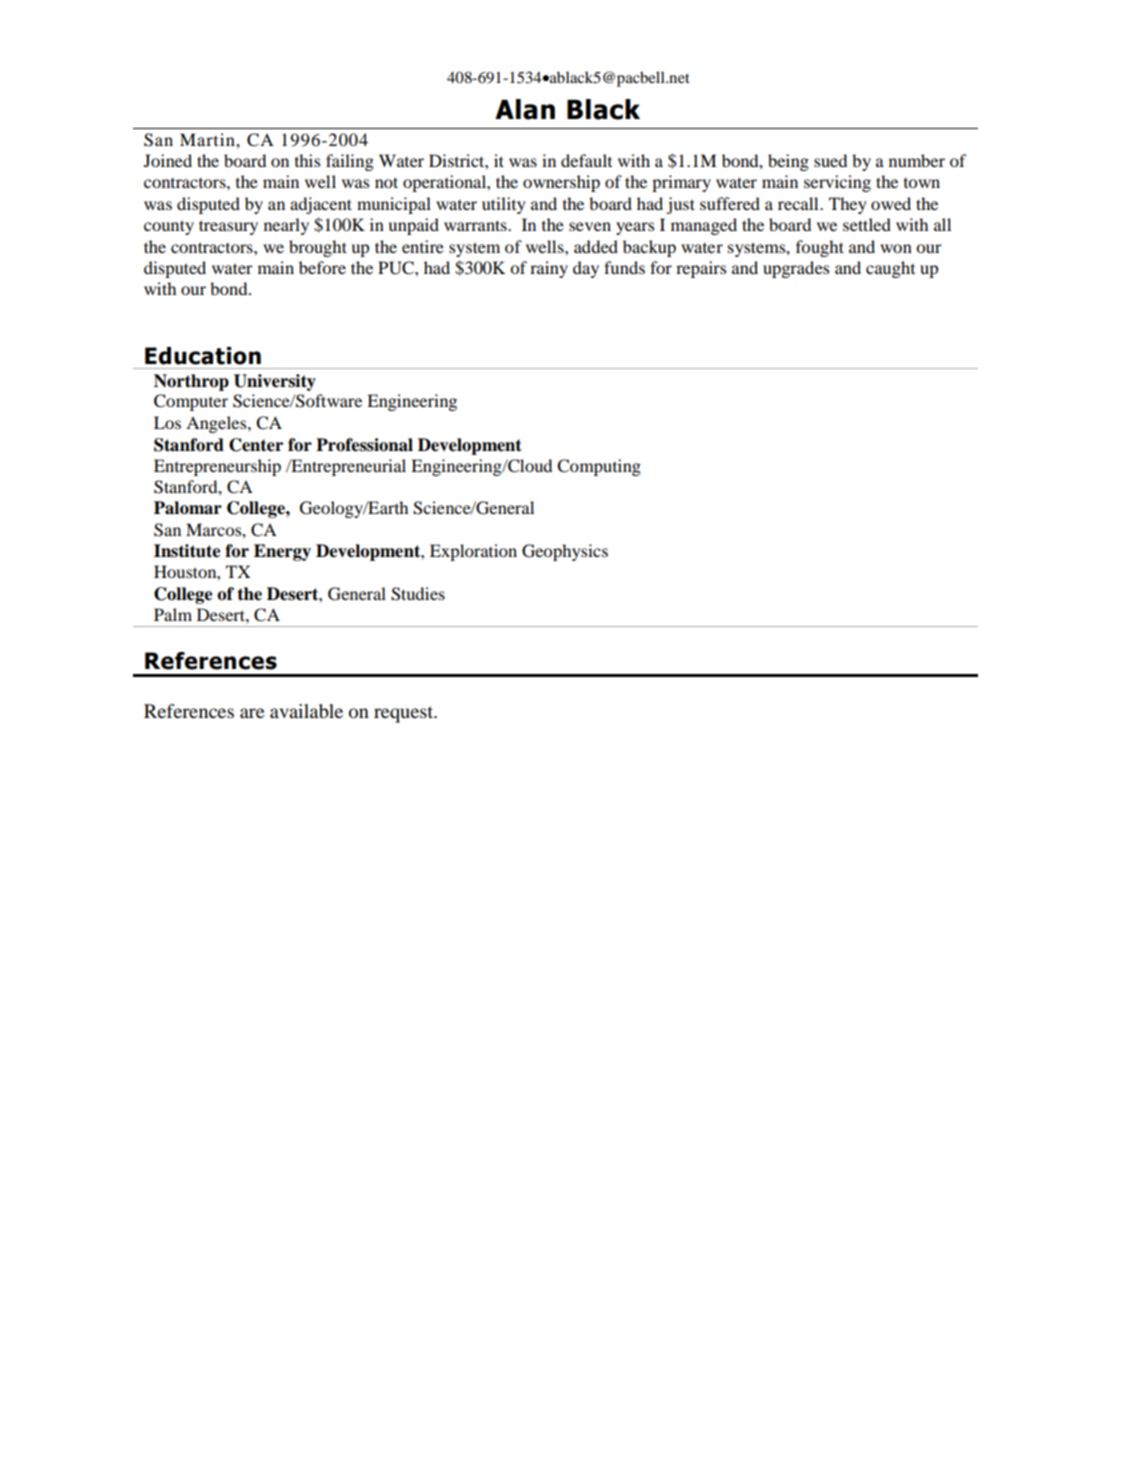 This image has width=1137, height=1471. What do you see at coordinates (525, 109) in the image?
I see `Alan` at bounding box center [525, 109].
